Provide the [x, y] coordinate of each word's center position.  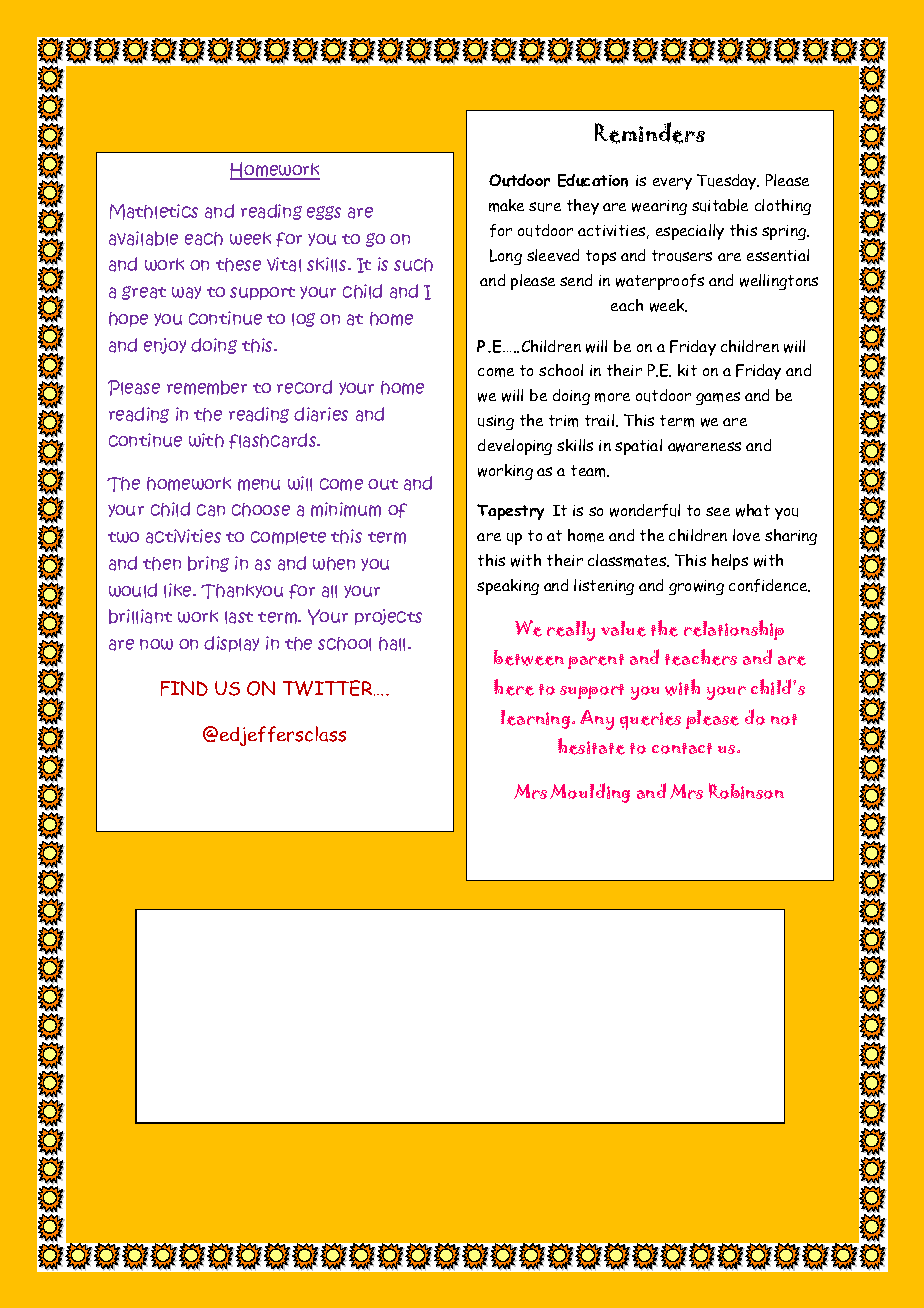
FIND [184, 688]
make [506, 205]
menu [259, 485]
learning [537, 719]
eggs [324, 213]
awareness [704, 447]
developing [515, 447]
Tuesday [728, 182]
